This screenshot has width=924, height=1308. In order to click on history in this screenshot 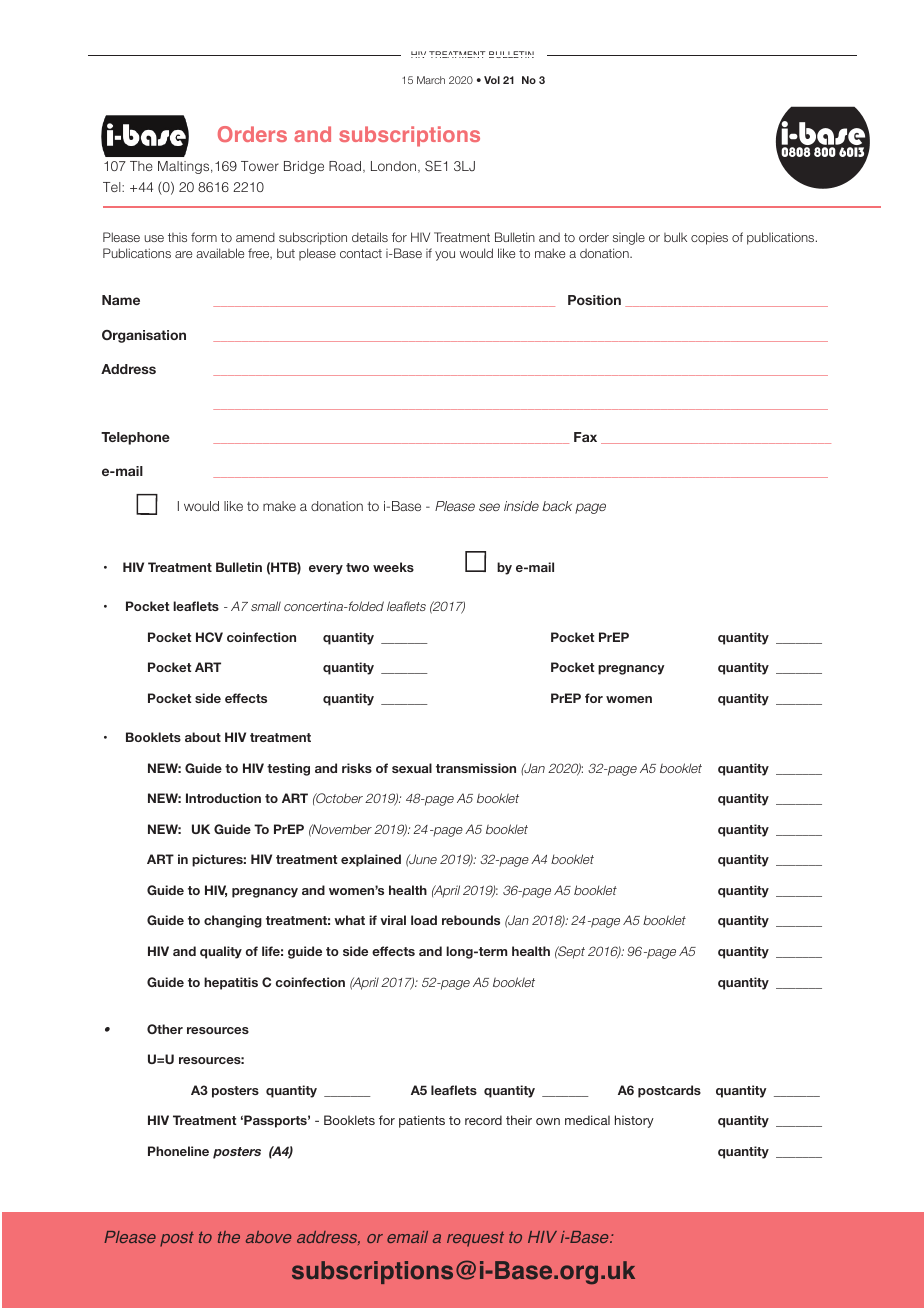, I will do `click(634, 1121)`.
